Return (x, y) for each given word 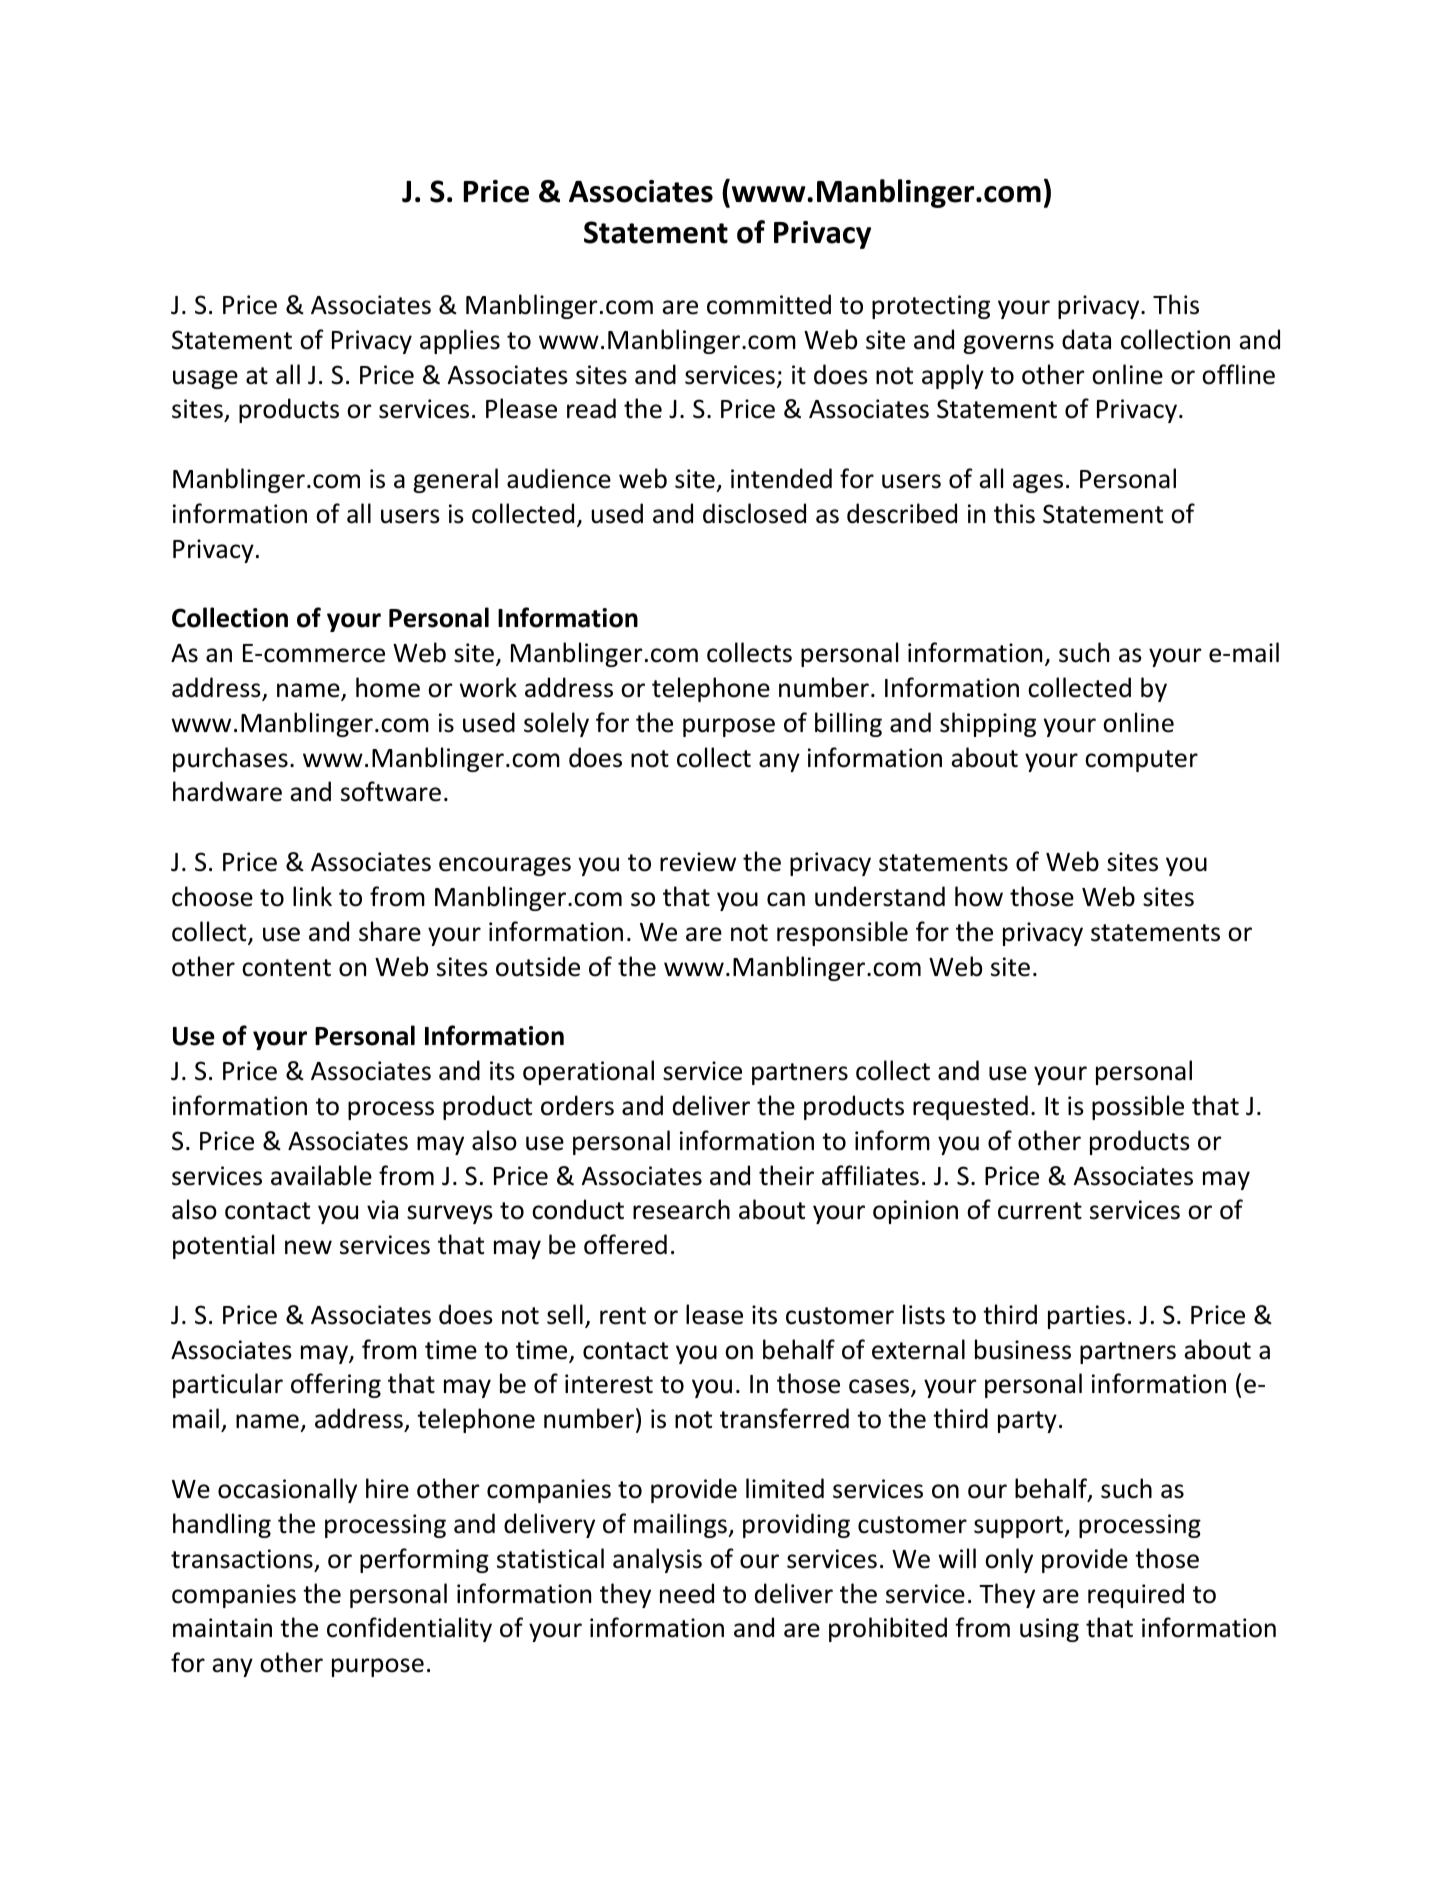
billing (848, 724)
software (391, 791)
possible (1138, 1107)
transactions (242, 1559)
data (1086, 339)
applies (460, 341)
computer (1141, 761)
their (786, 1175)
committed (769, 304)
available (321, 1175)
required (1136, 1595)
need (687, 1593)
